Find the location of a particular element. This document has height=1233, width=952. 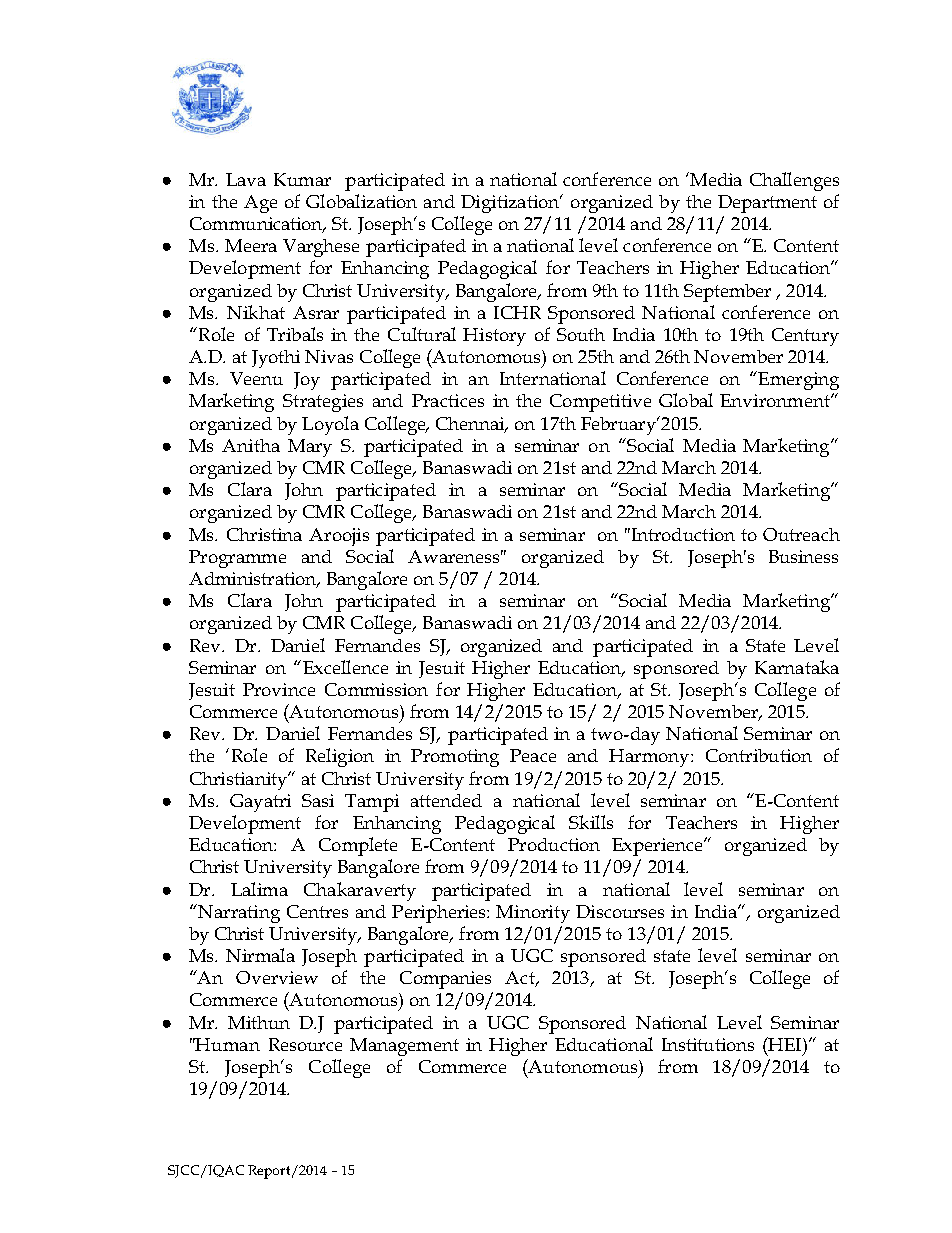

Companies is located at coordinates (445, 980).
